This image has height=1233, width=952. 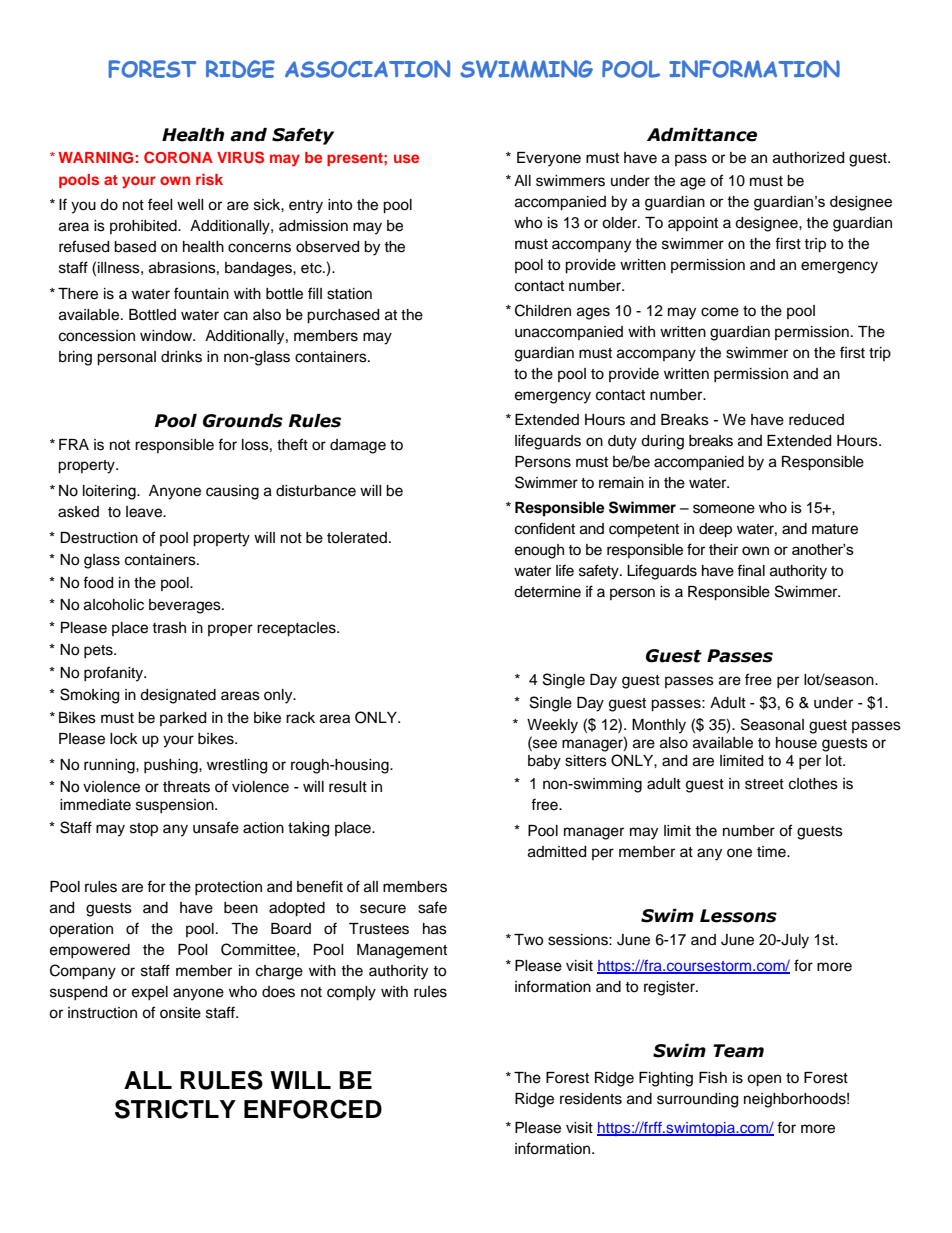 What do you see at coordinates (751, 570) in the image?
I see `final` at bounding box center [751, 570].
